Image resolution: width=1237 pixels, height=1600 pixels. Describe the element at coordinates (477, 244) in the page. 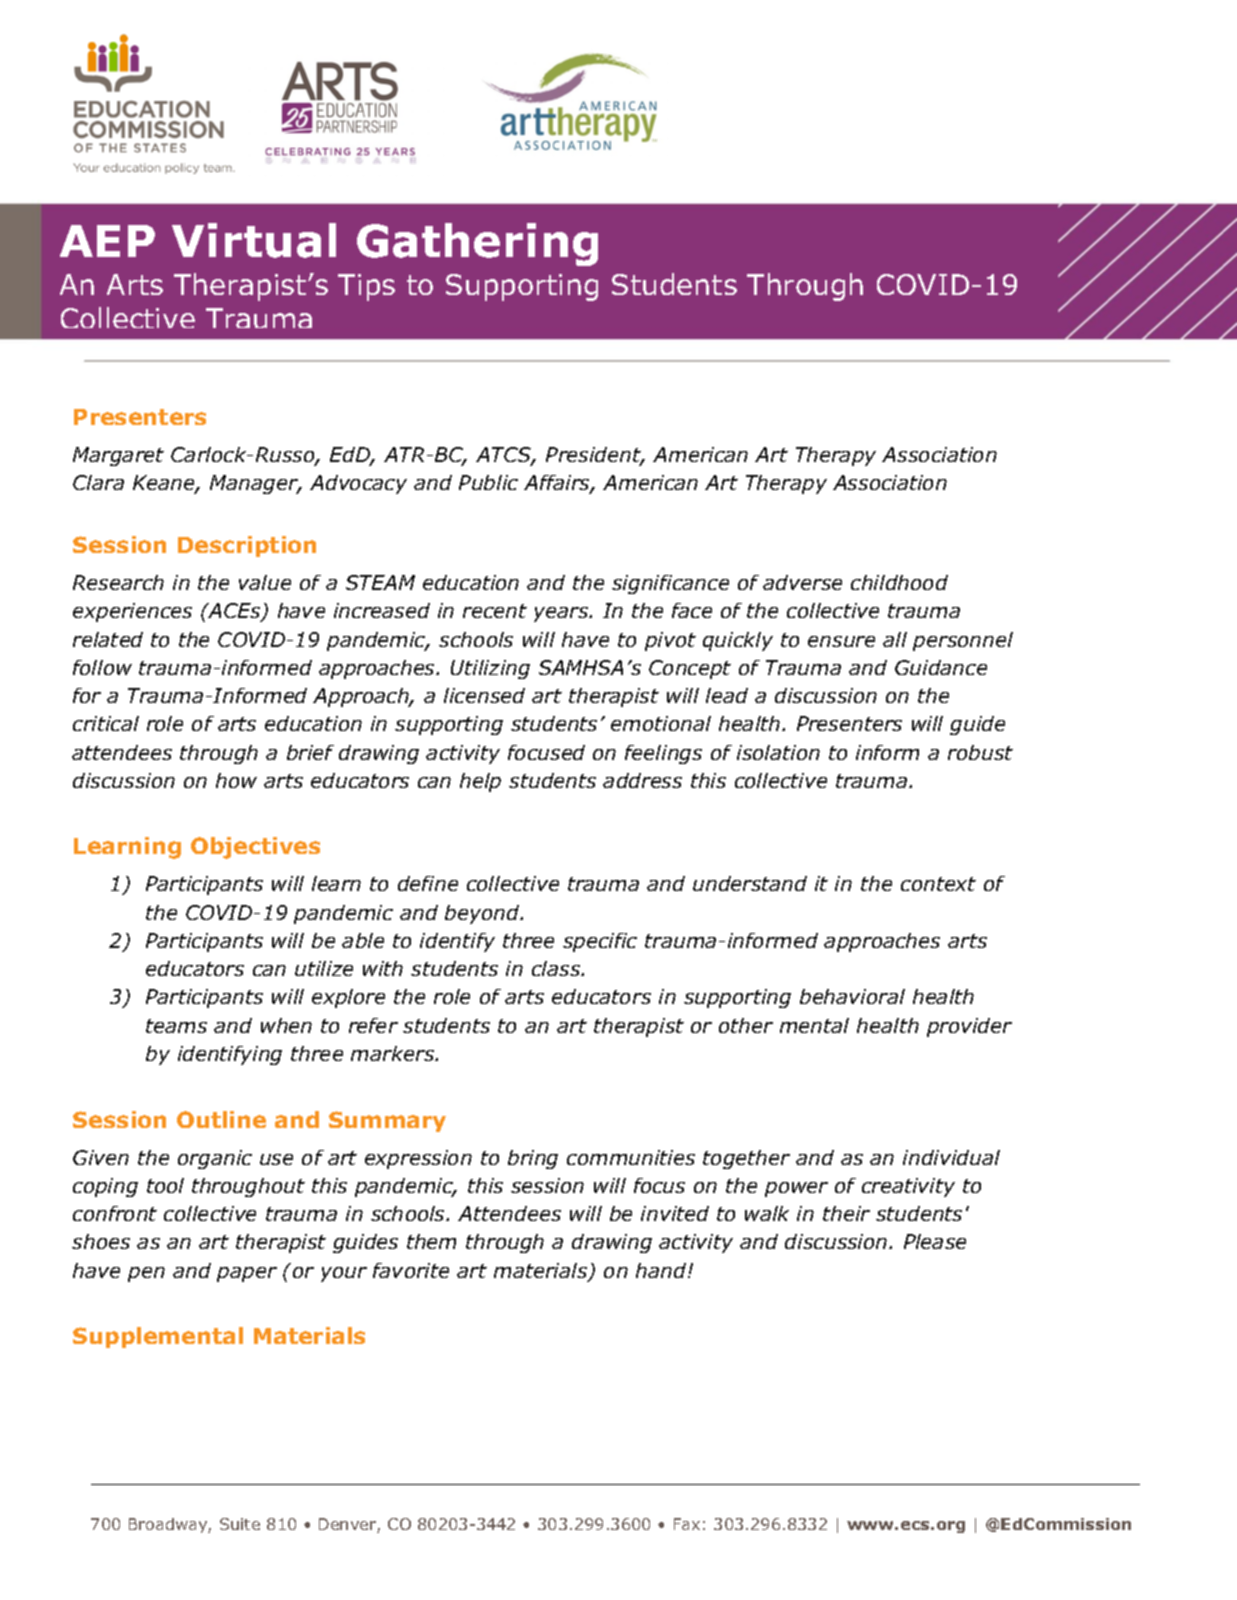

I see `Gathering` at that location.
